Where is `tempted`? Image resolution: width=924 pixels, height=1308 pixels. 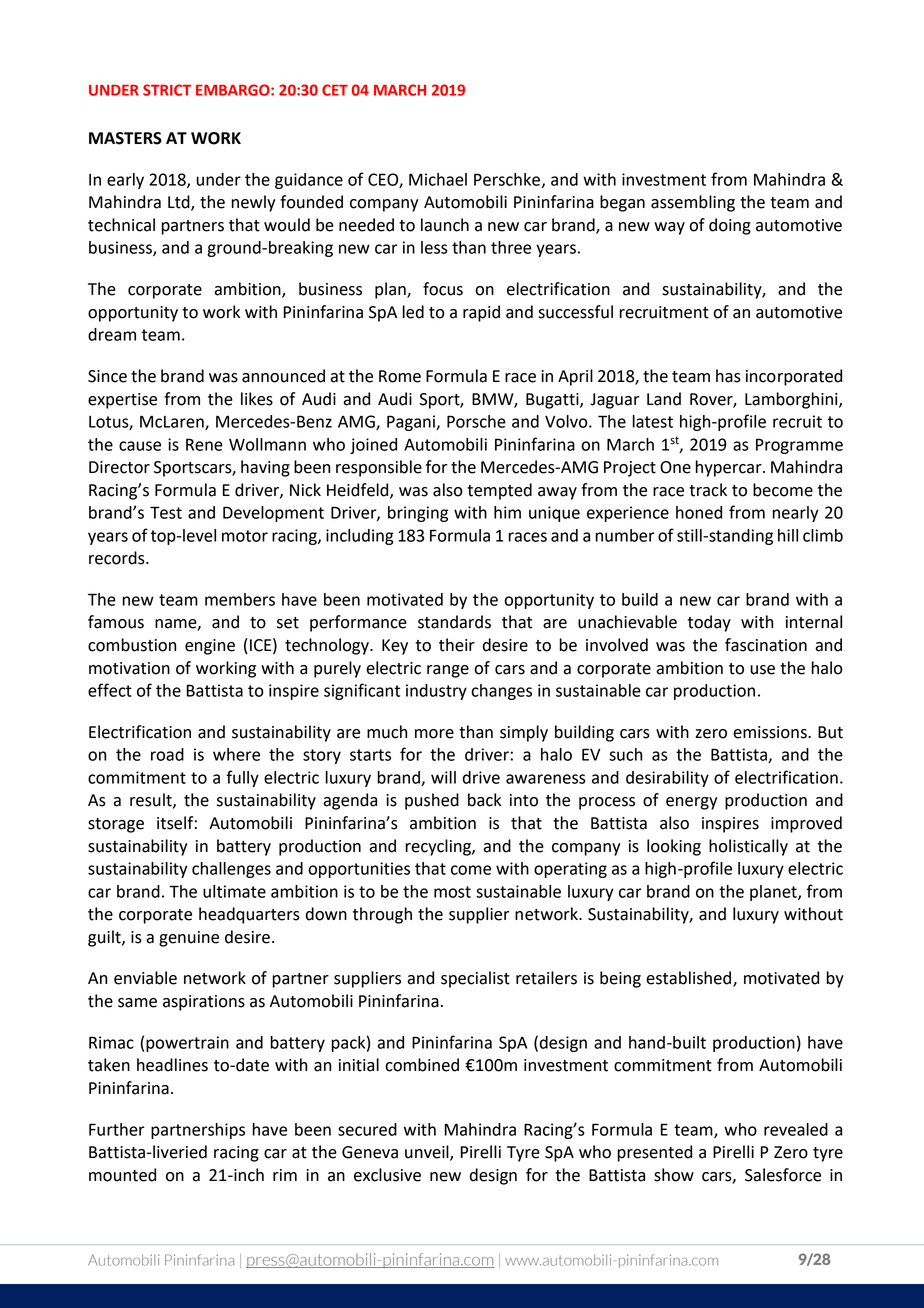 tempted is located at coordinates (499, 491).
